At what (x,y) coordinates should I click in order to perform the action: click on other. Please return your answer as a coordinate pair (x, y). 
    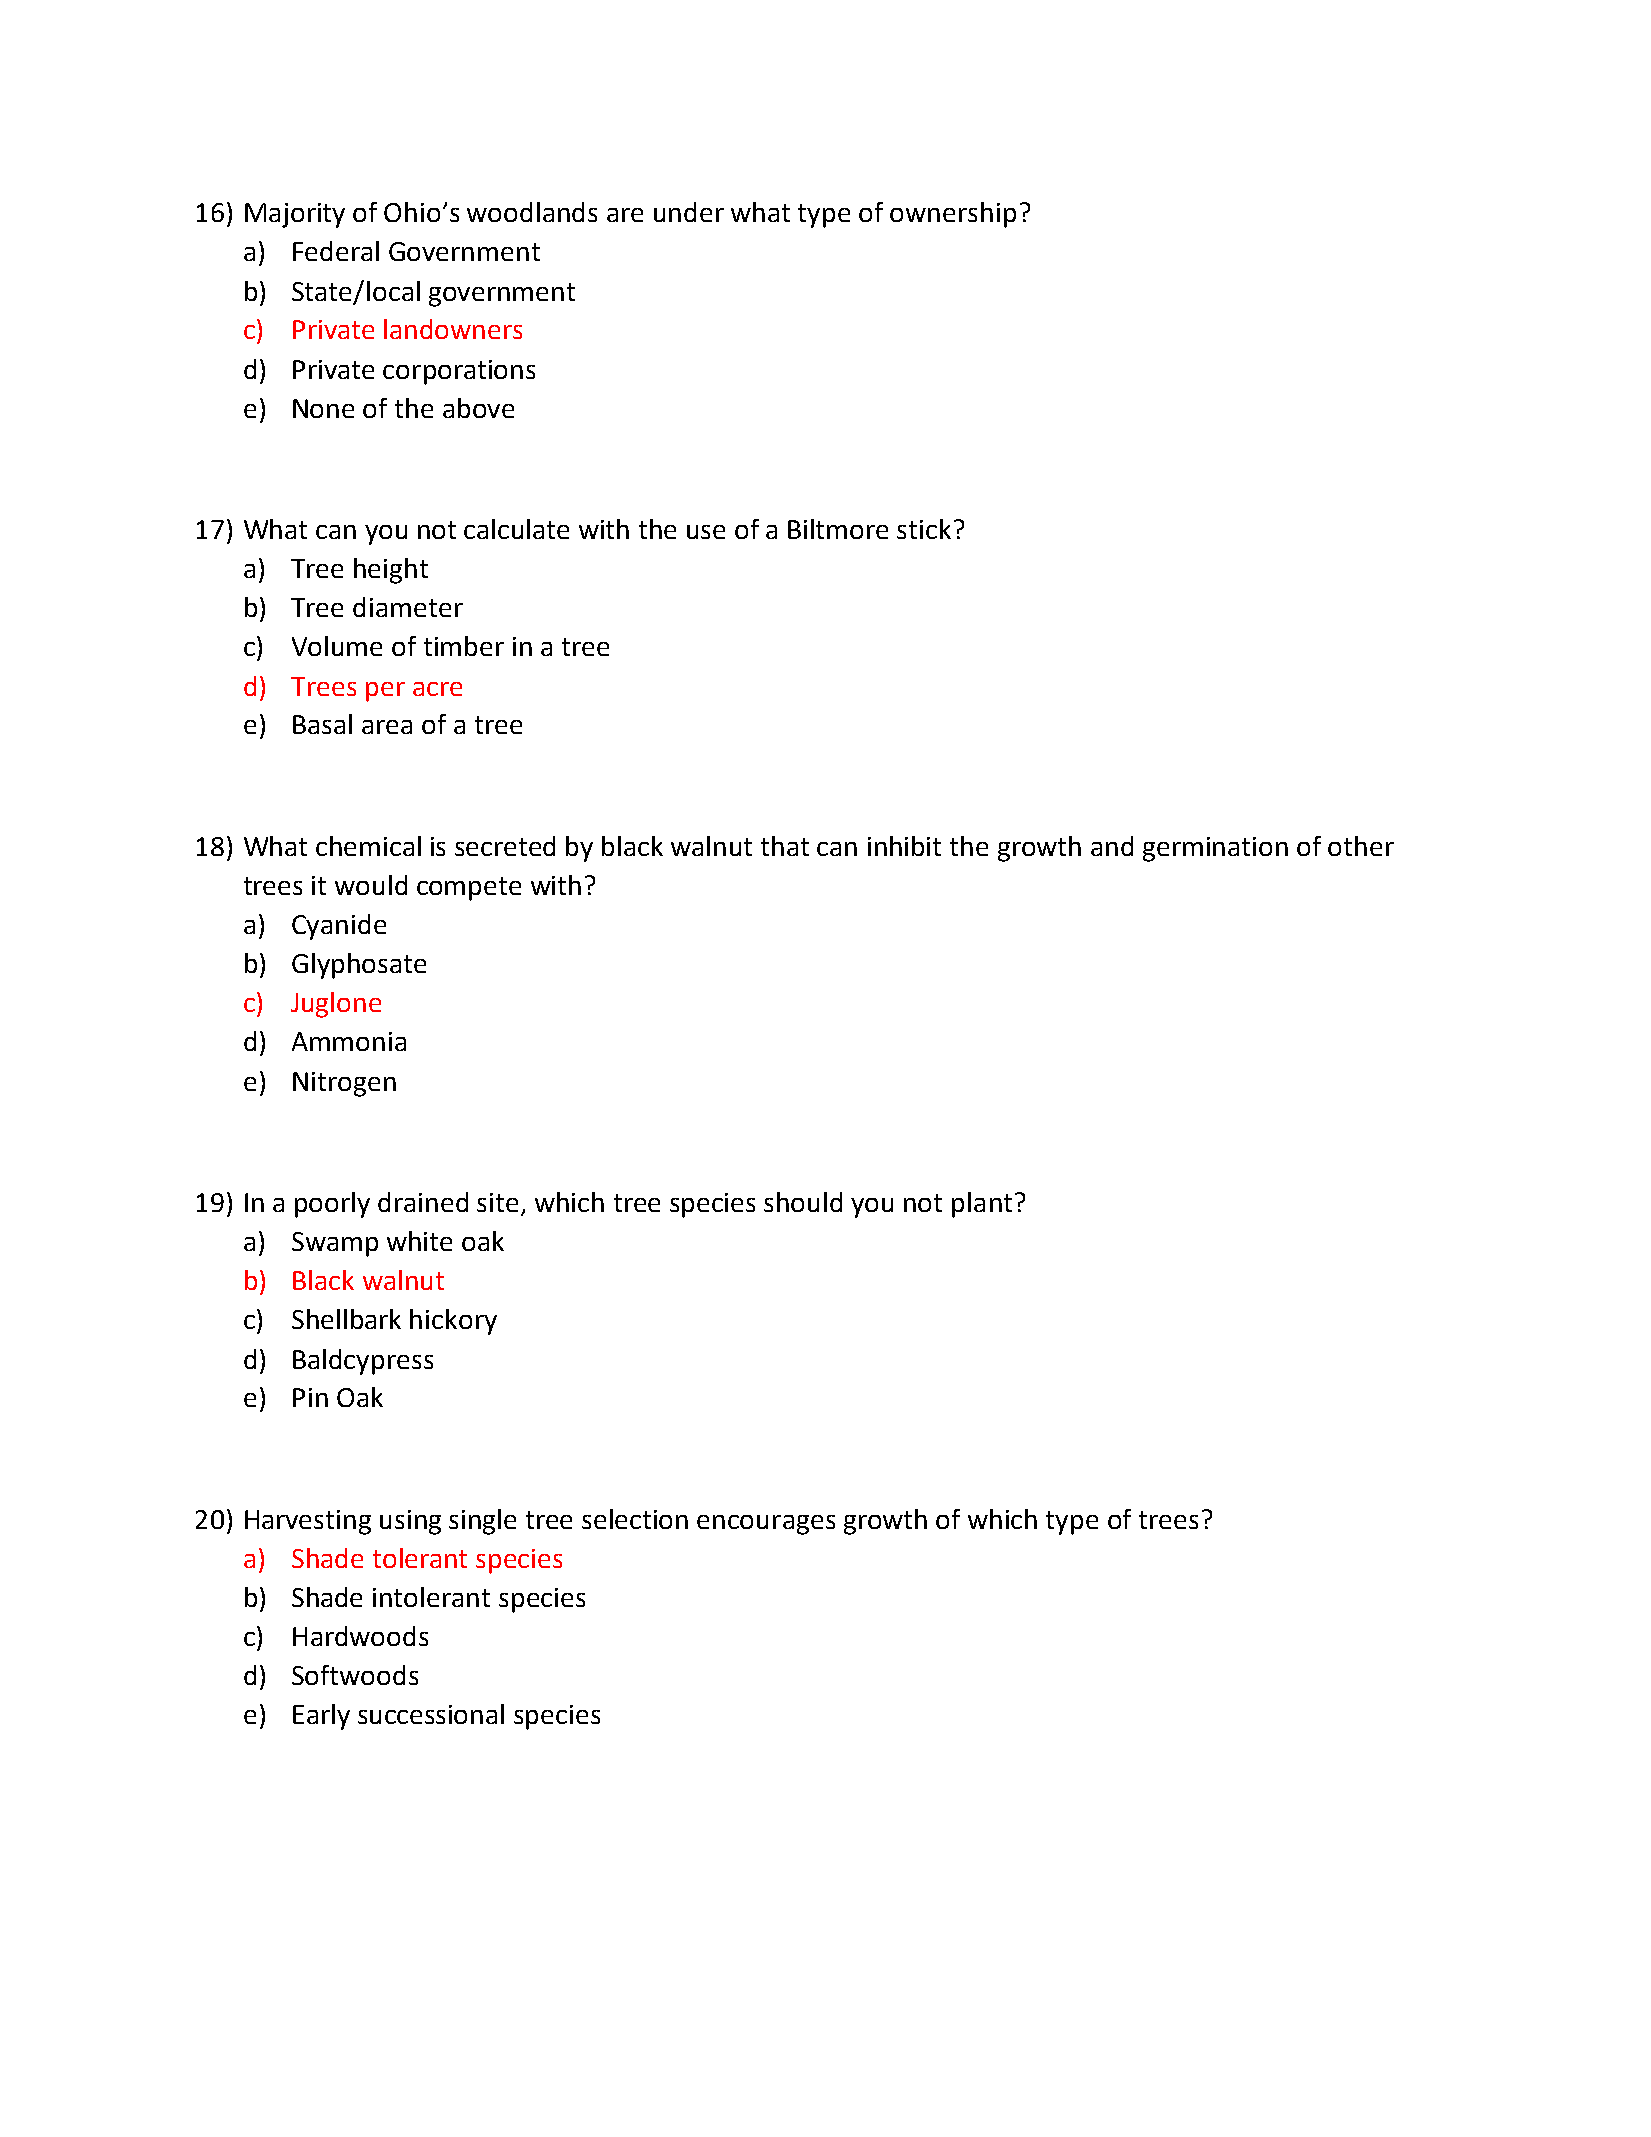
    Looking at the image, I should click on (1361, 846).
